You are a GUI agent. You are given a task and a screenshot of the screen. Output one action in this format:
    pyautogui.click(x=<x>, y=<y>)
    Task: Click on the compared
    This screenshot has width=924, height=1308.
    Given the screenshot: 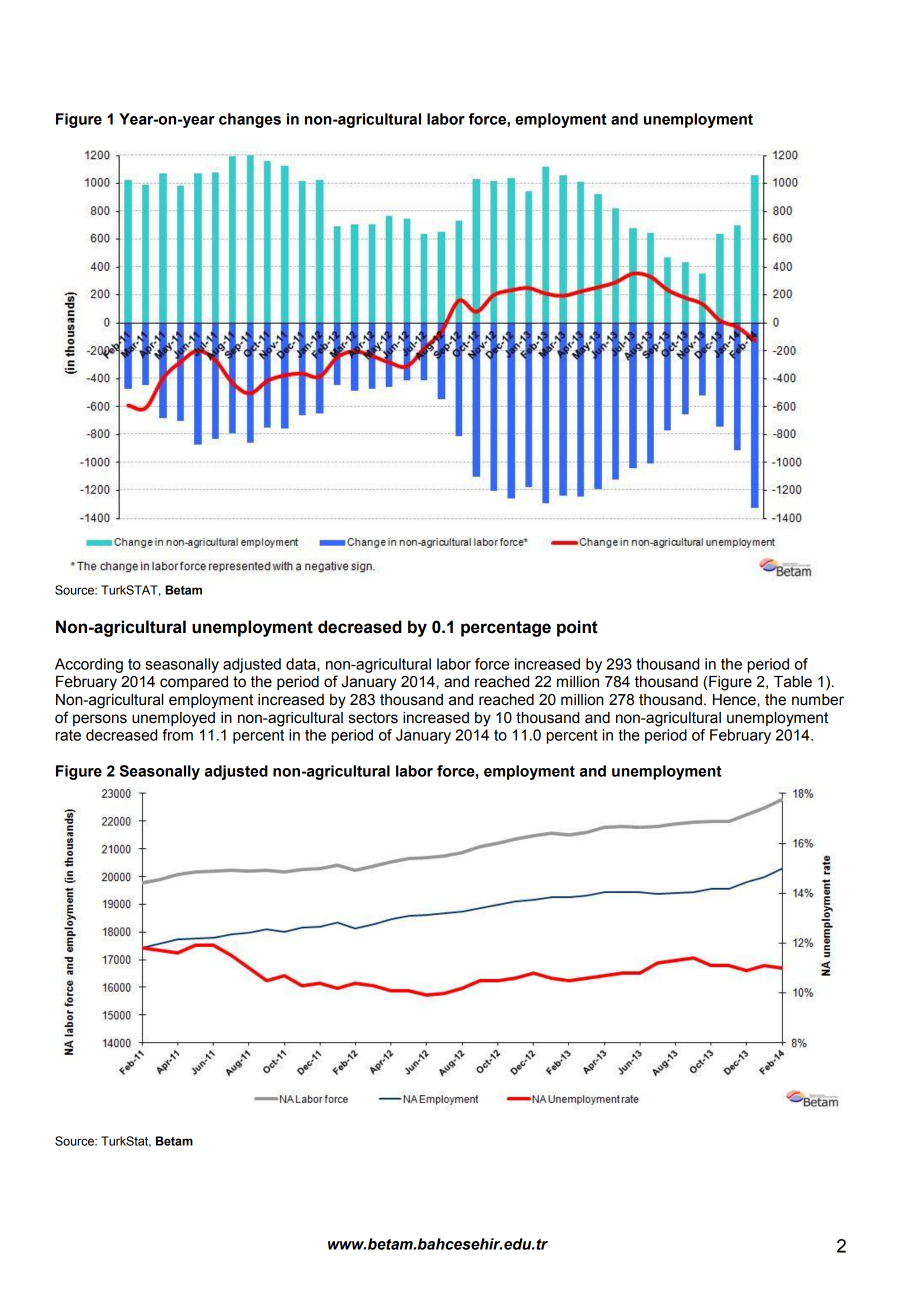 What is the action you would take?
    pyautogui.click(x=194, y=683)
